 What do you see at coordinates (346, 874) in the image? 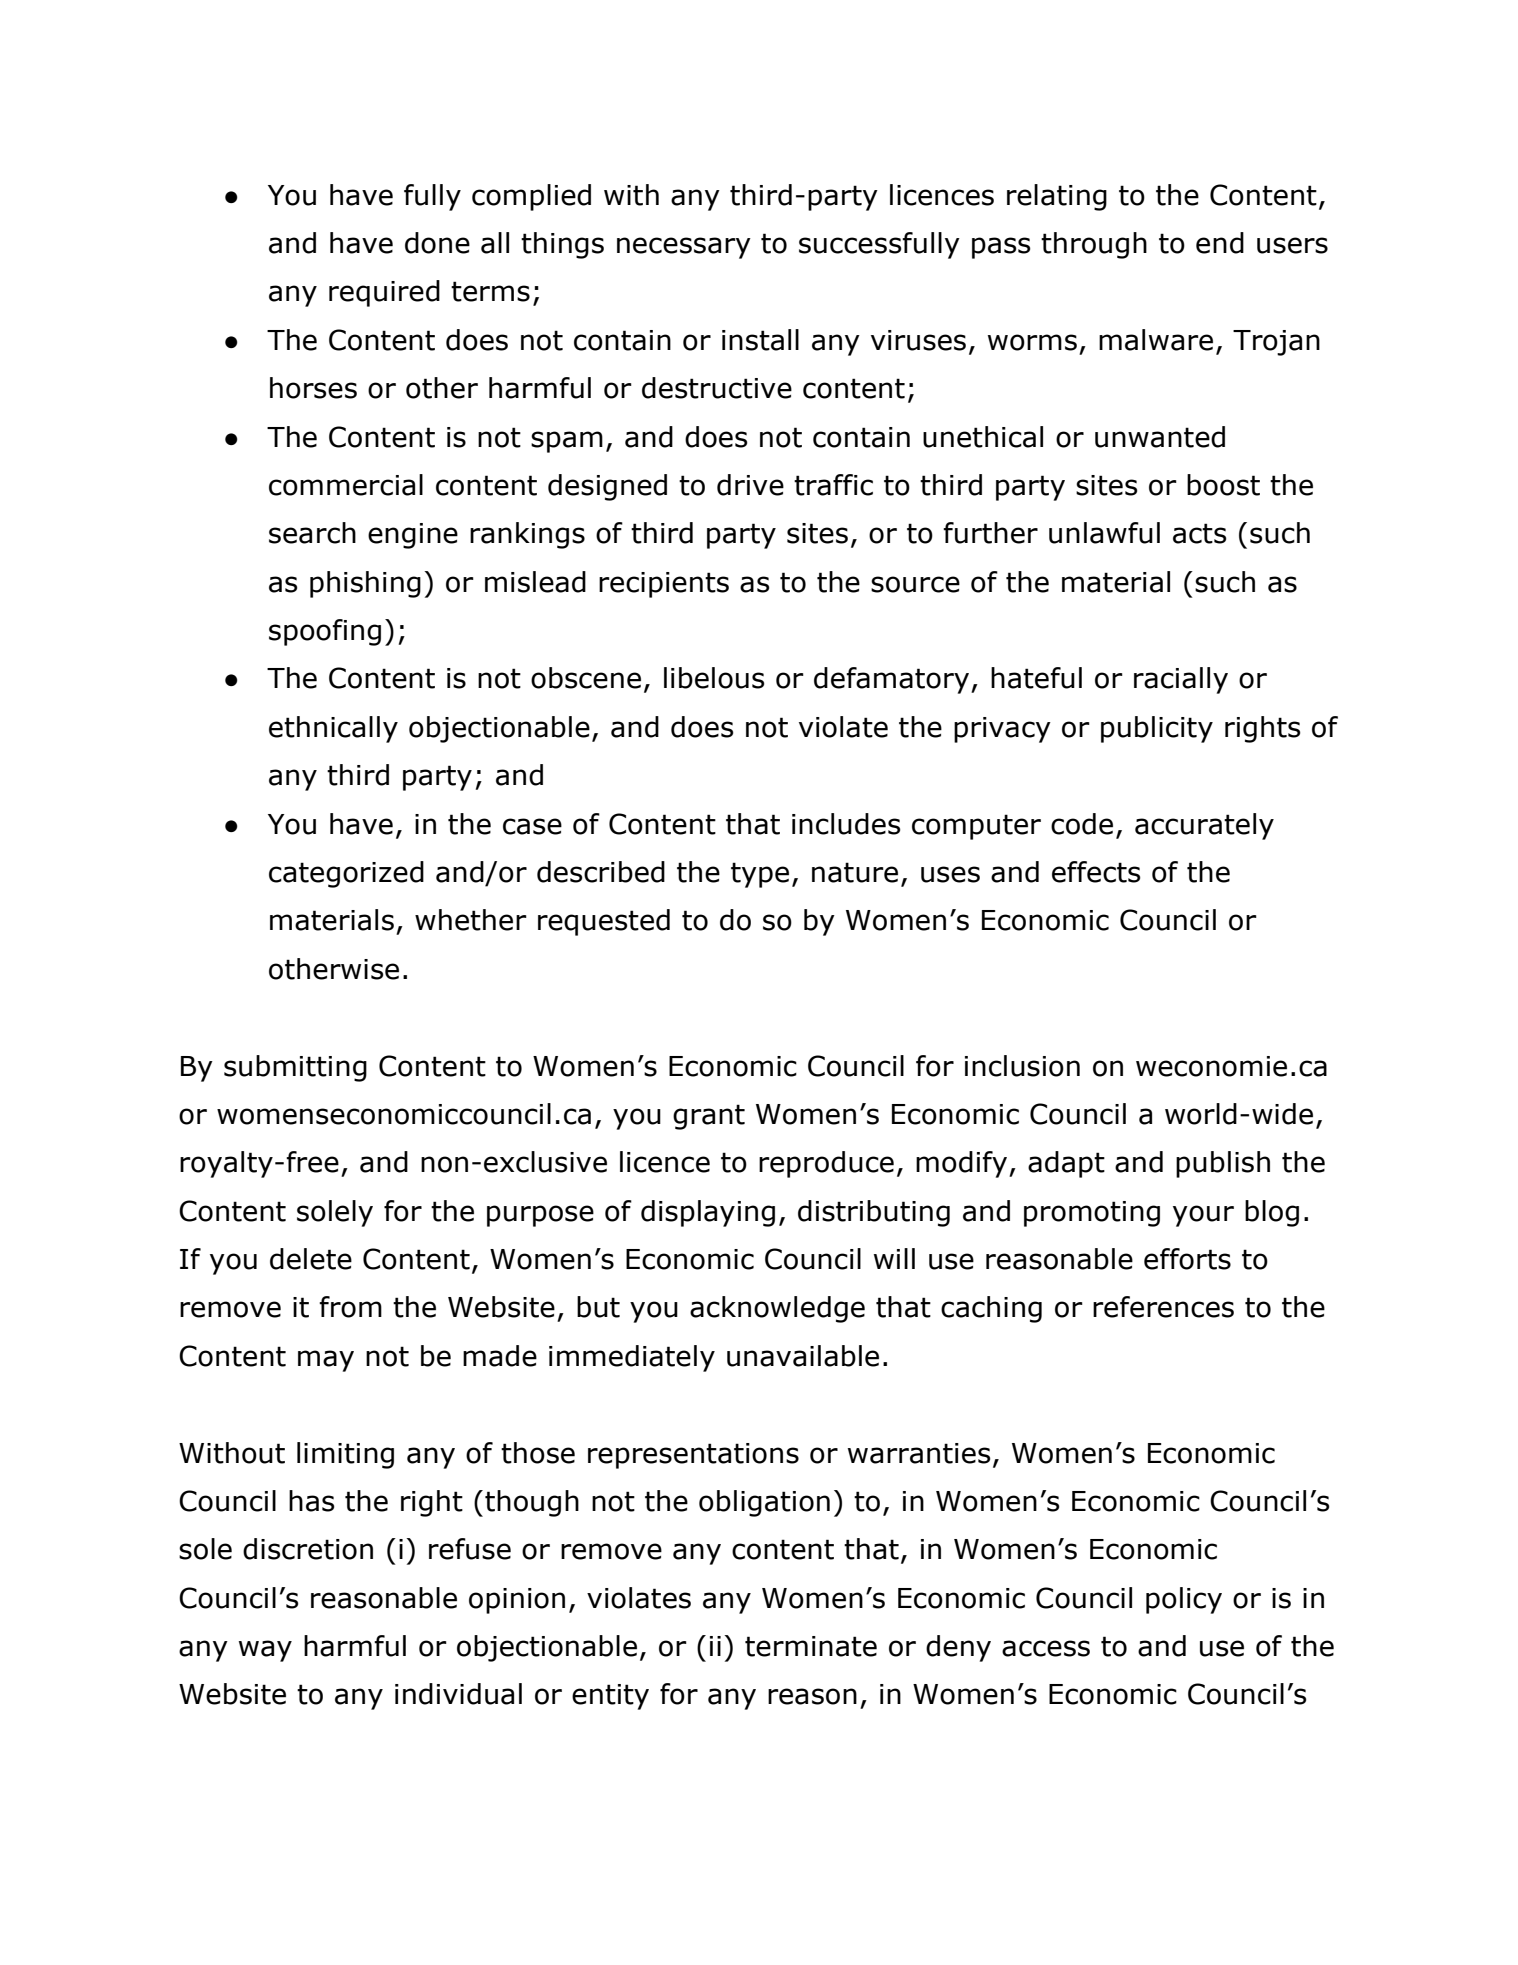
I see `categorized` at bounding box center [346, 874].
